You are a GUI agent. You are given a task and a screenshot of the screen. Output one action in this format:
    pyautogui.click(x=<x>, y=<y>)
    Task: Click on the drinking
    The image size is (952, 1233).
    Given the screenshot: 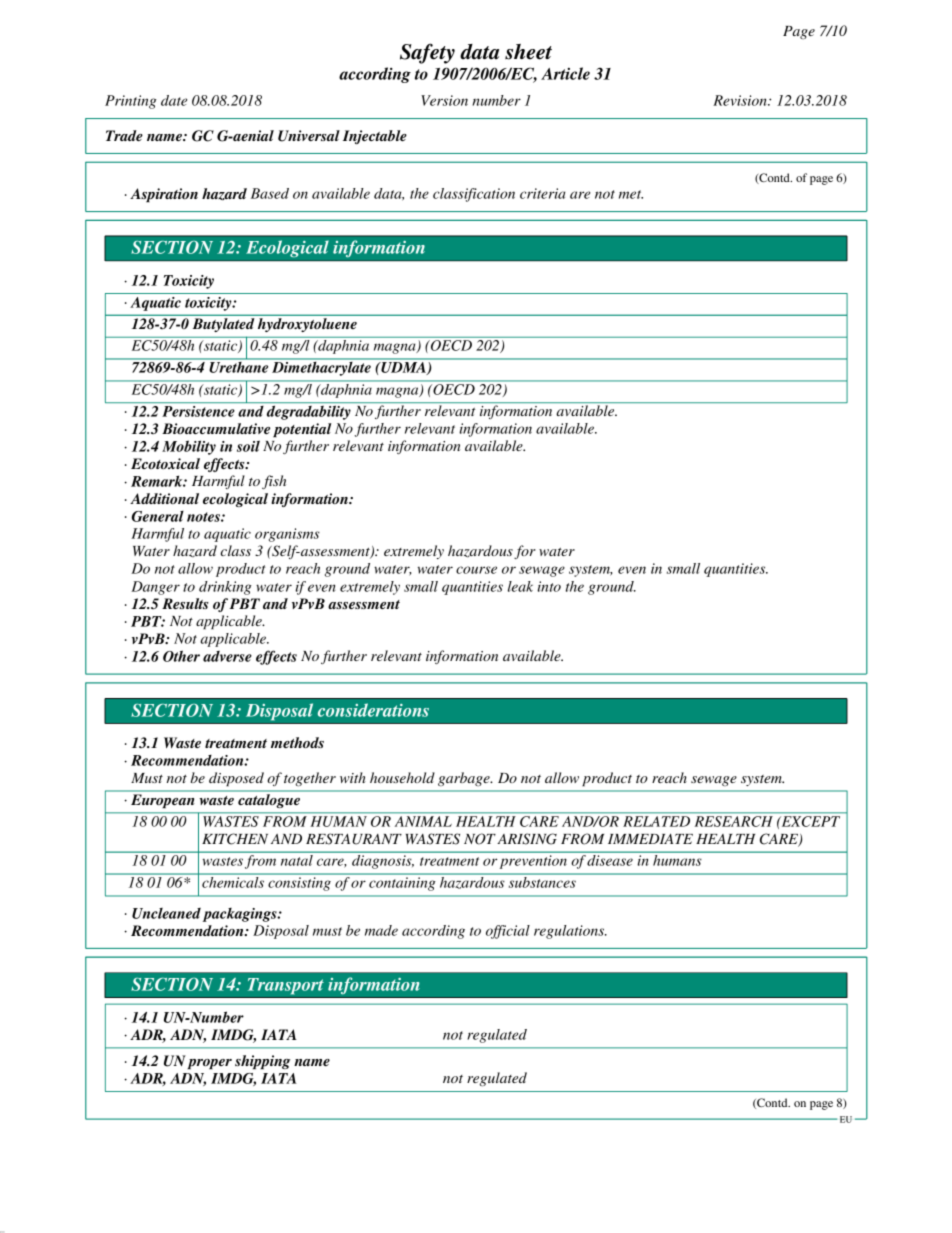 What is the action you would take?
    pyautogui.click(x=225, y=588)
